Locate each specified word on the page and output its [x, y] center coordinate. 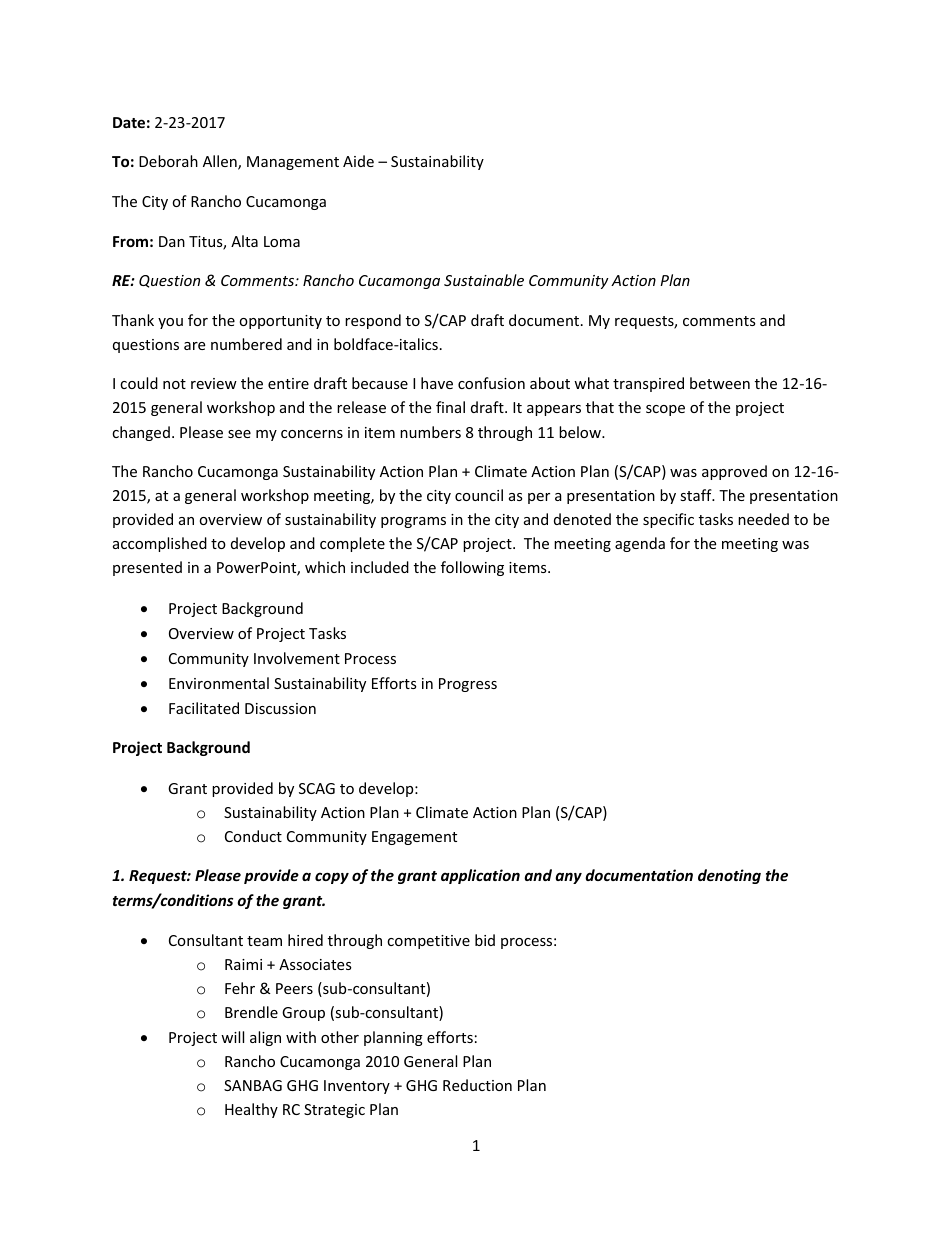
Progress [468, 685]
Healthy [251, 1110]
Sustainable [484, 280]
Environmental [219, 683]
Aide [358, 161]
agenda [640, 544]
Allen [221, 162]
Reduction [477, 1085]
